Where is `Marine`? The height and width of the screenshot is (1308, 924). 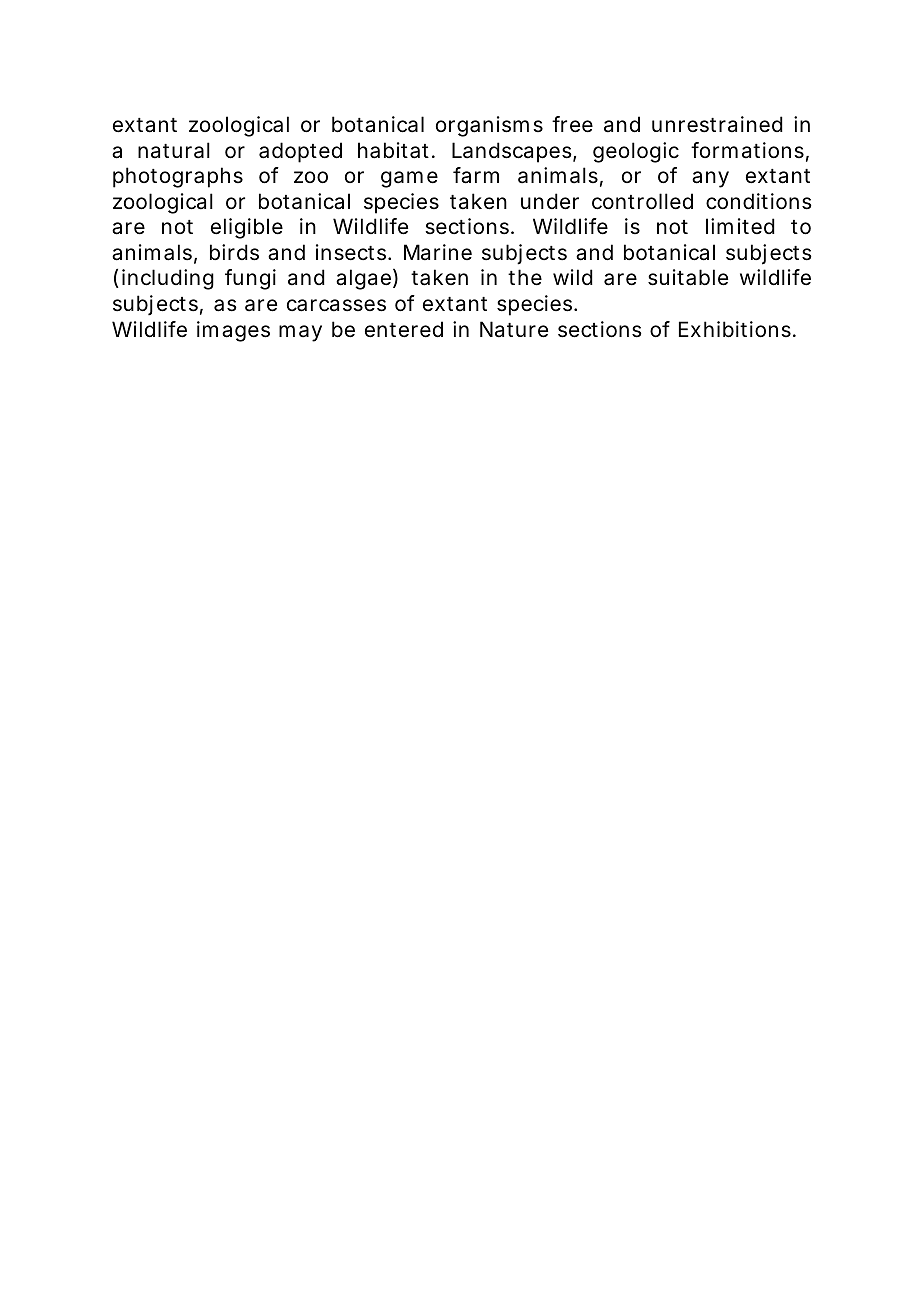
Marine is located at coordinates (438, 252).
